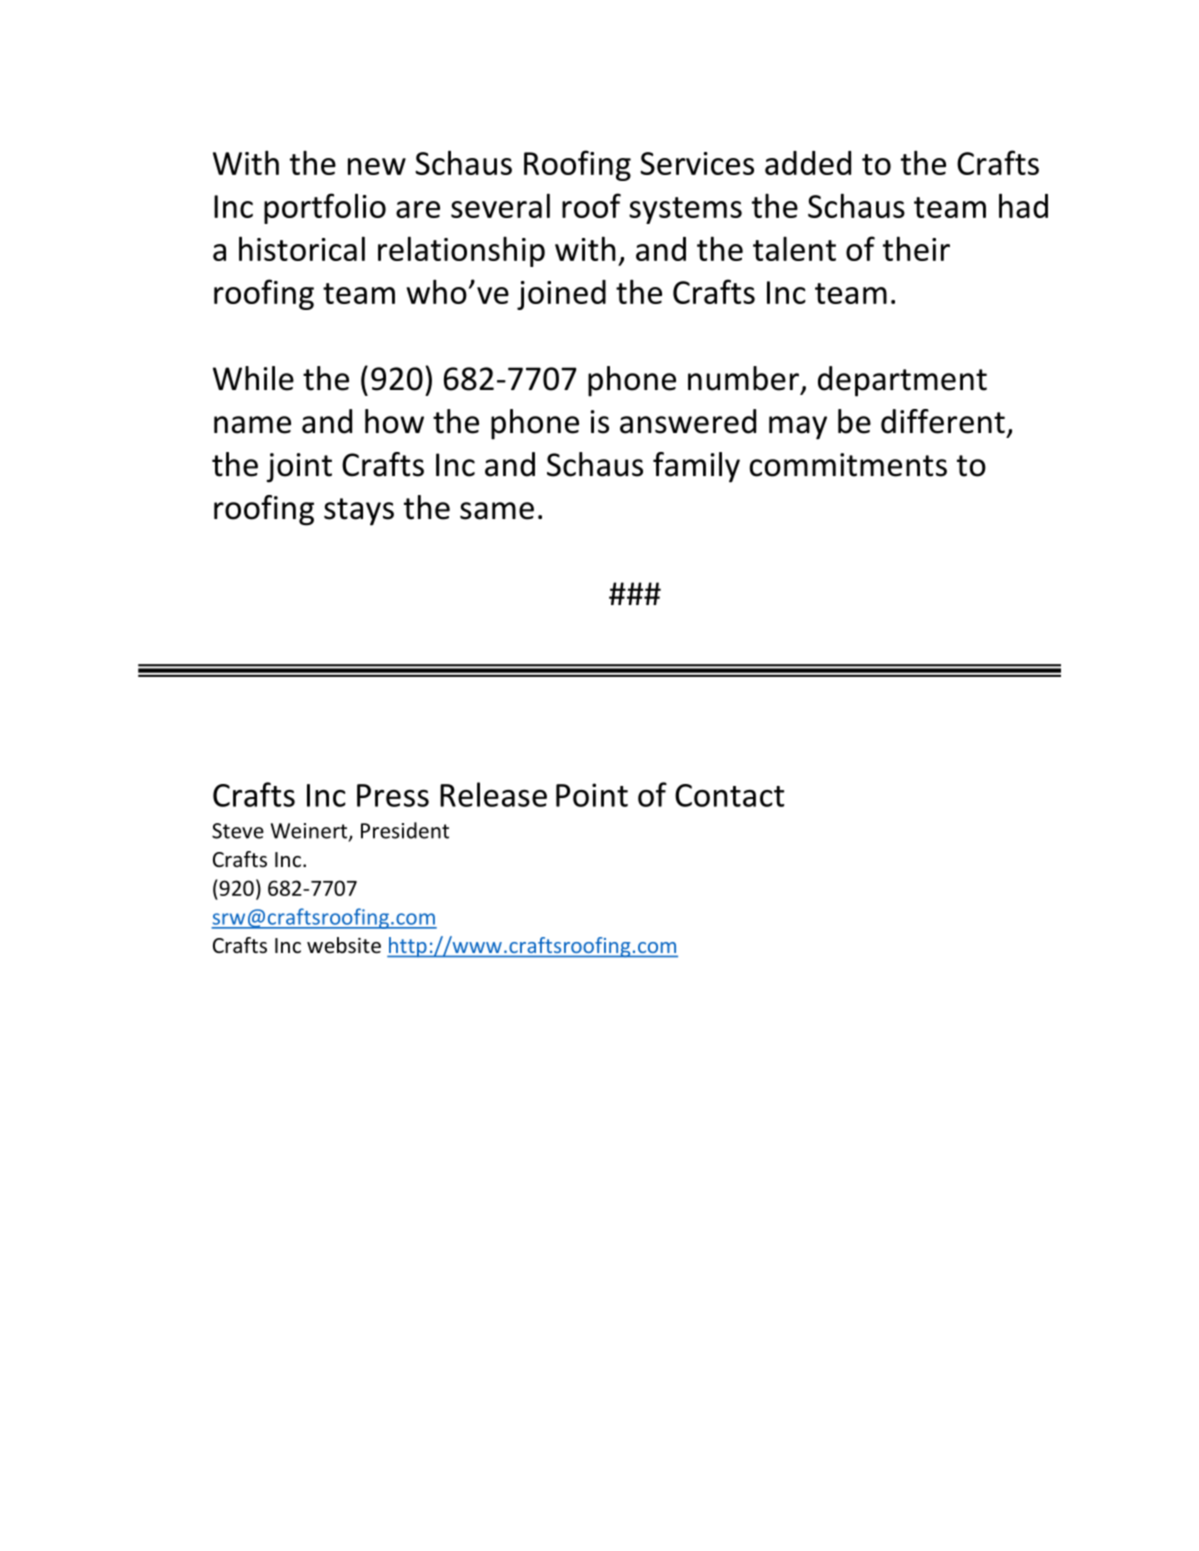  What do you see at coordinates (902, 381) in the screenshot?
I see `department` at bounding box center [902, 381].
